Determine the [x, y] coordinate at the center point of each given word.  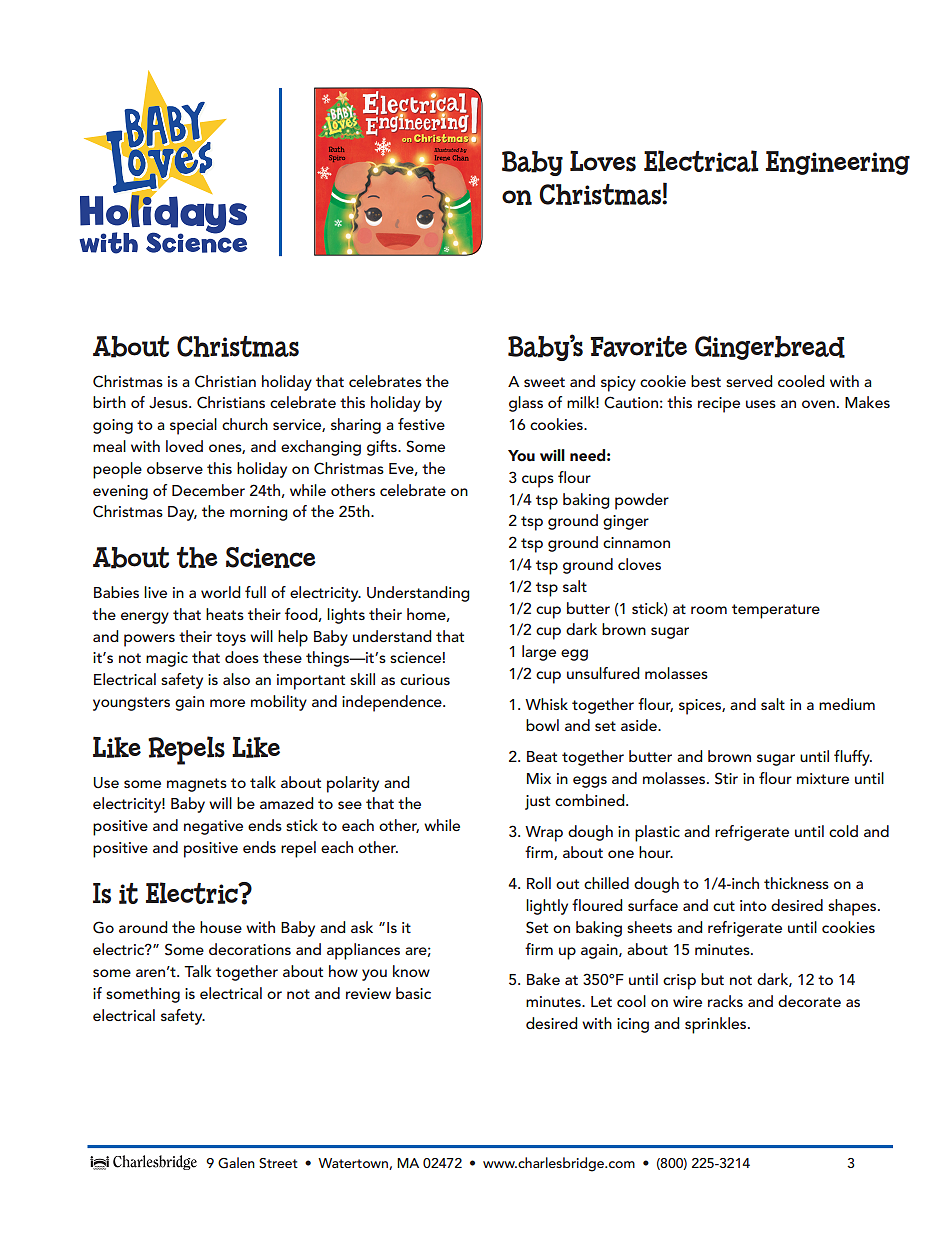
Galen [236, 1163]
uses [761, 404]
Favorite [638, 346]
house [221, 927]
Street [278, 1163]
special [193, 426]
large [539, 653]
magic [167, 659]
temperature [776, 611]
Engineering [838, 163]
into [753, 905]
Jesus [169, 403]
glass [526, 404]
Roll [539, 883]
